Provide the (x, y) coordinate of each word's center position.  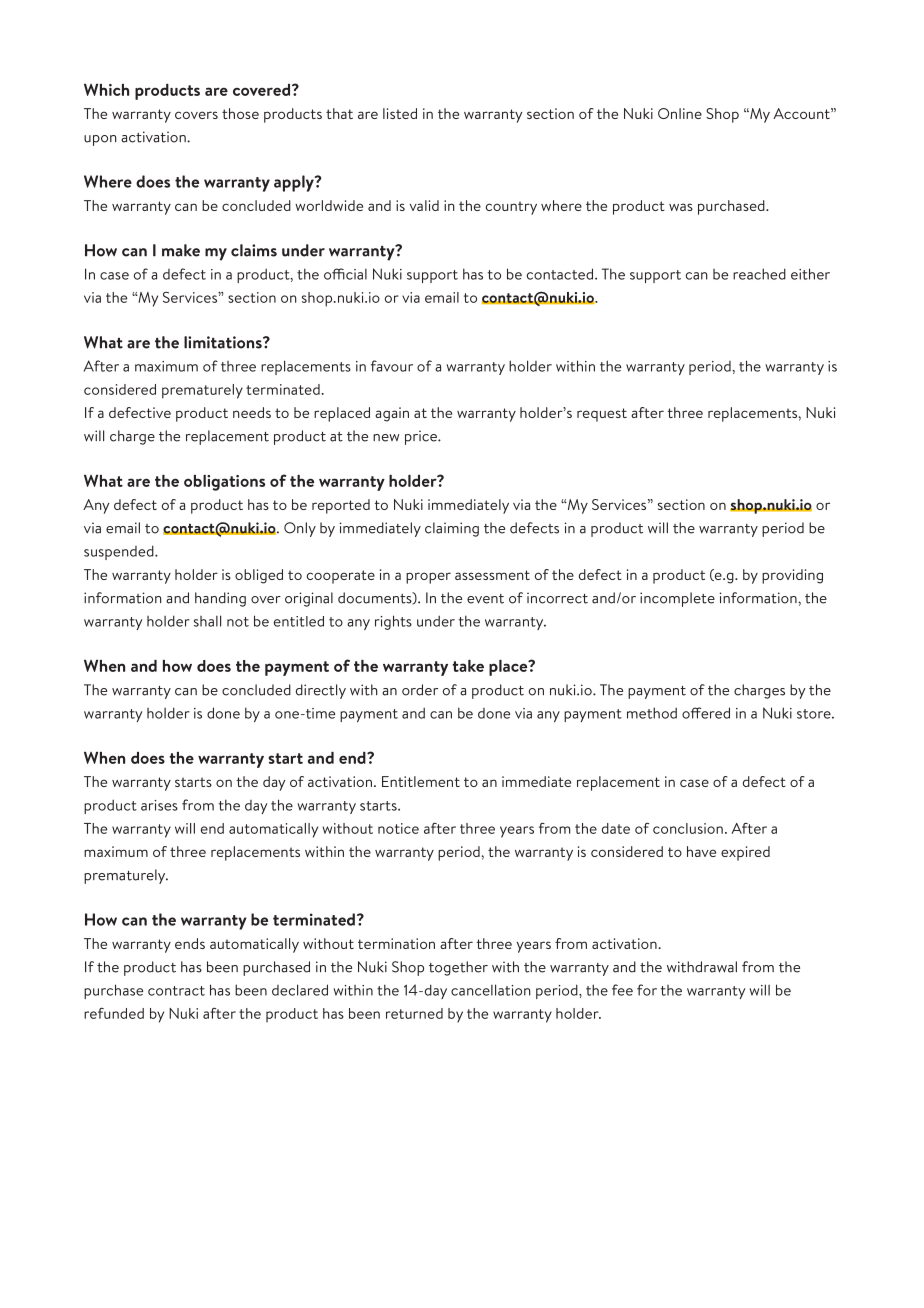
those (240, 113)
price (422, 437)
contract (176, 991)
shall (207, 621)
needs (252, 412)
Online (680, 113)
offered (706, 713)
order (420, 690)
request (602, 415)
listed (400, 113)
